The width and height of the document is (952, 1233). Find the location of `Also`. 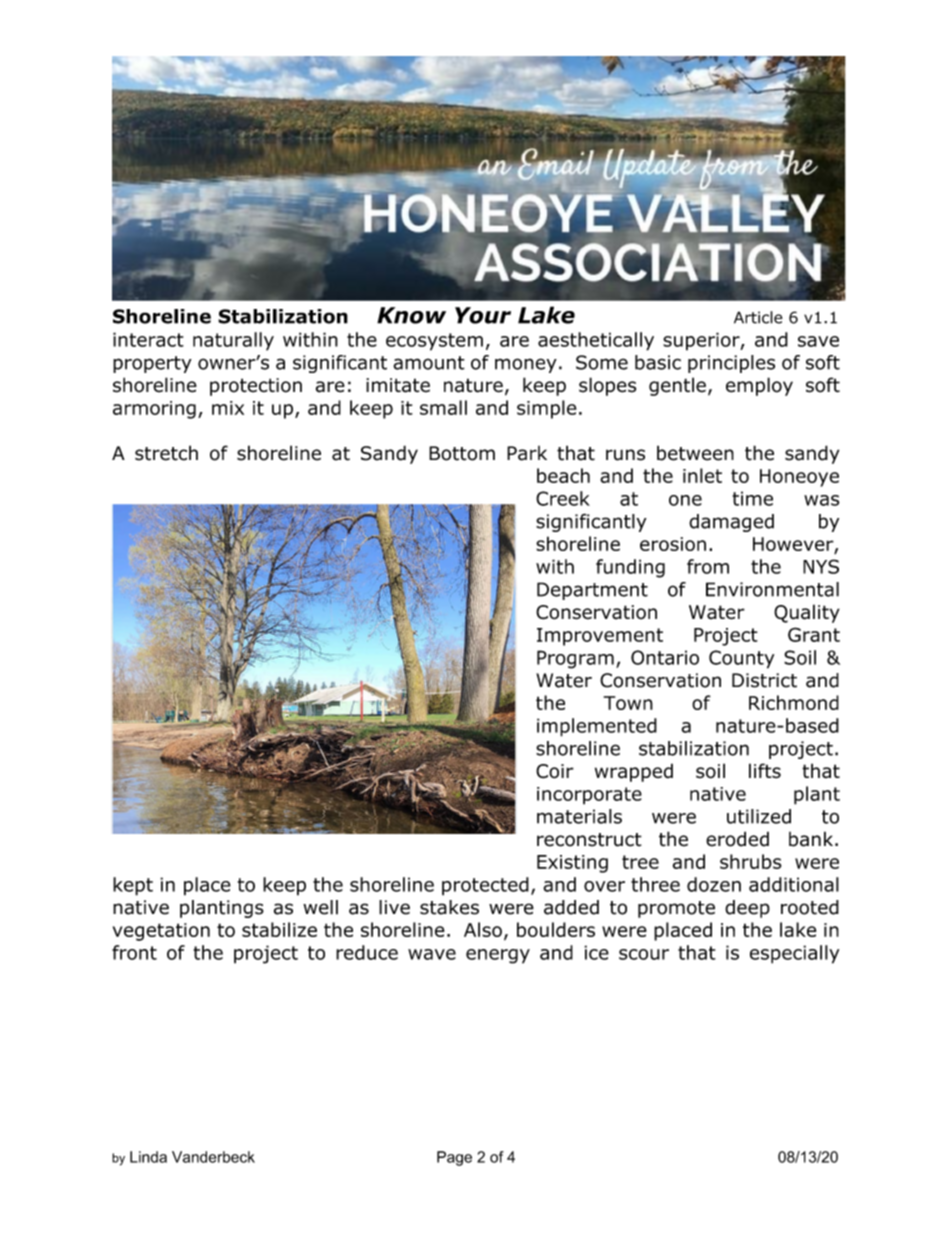

Also is located at coordinates (483, 929).
